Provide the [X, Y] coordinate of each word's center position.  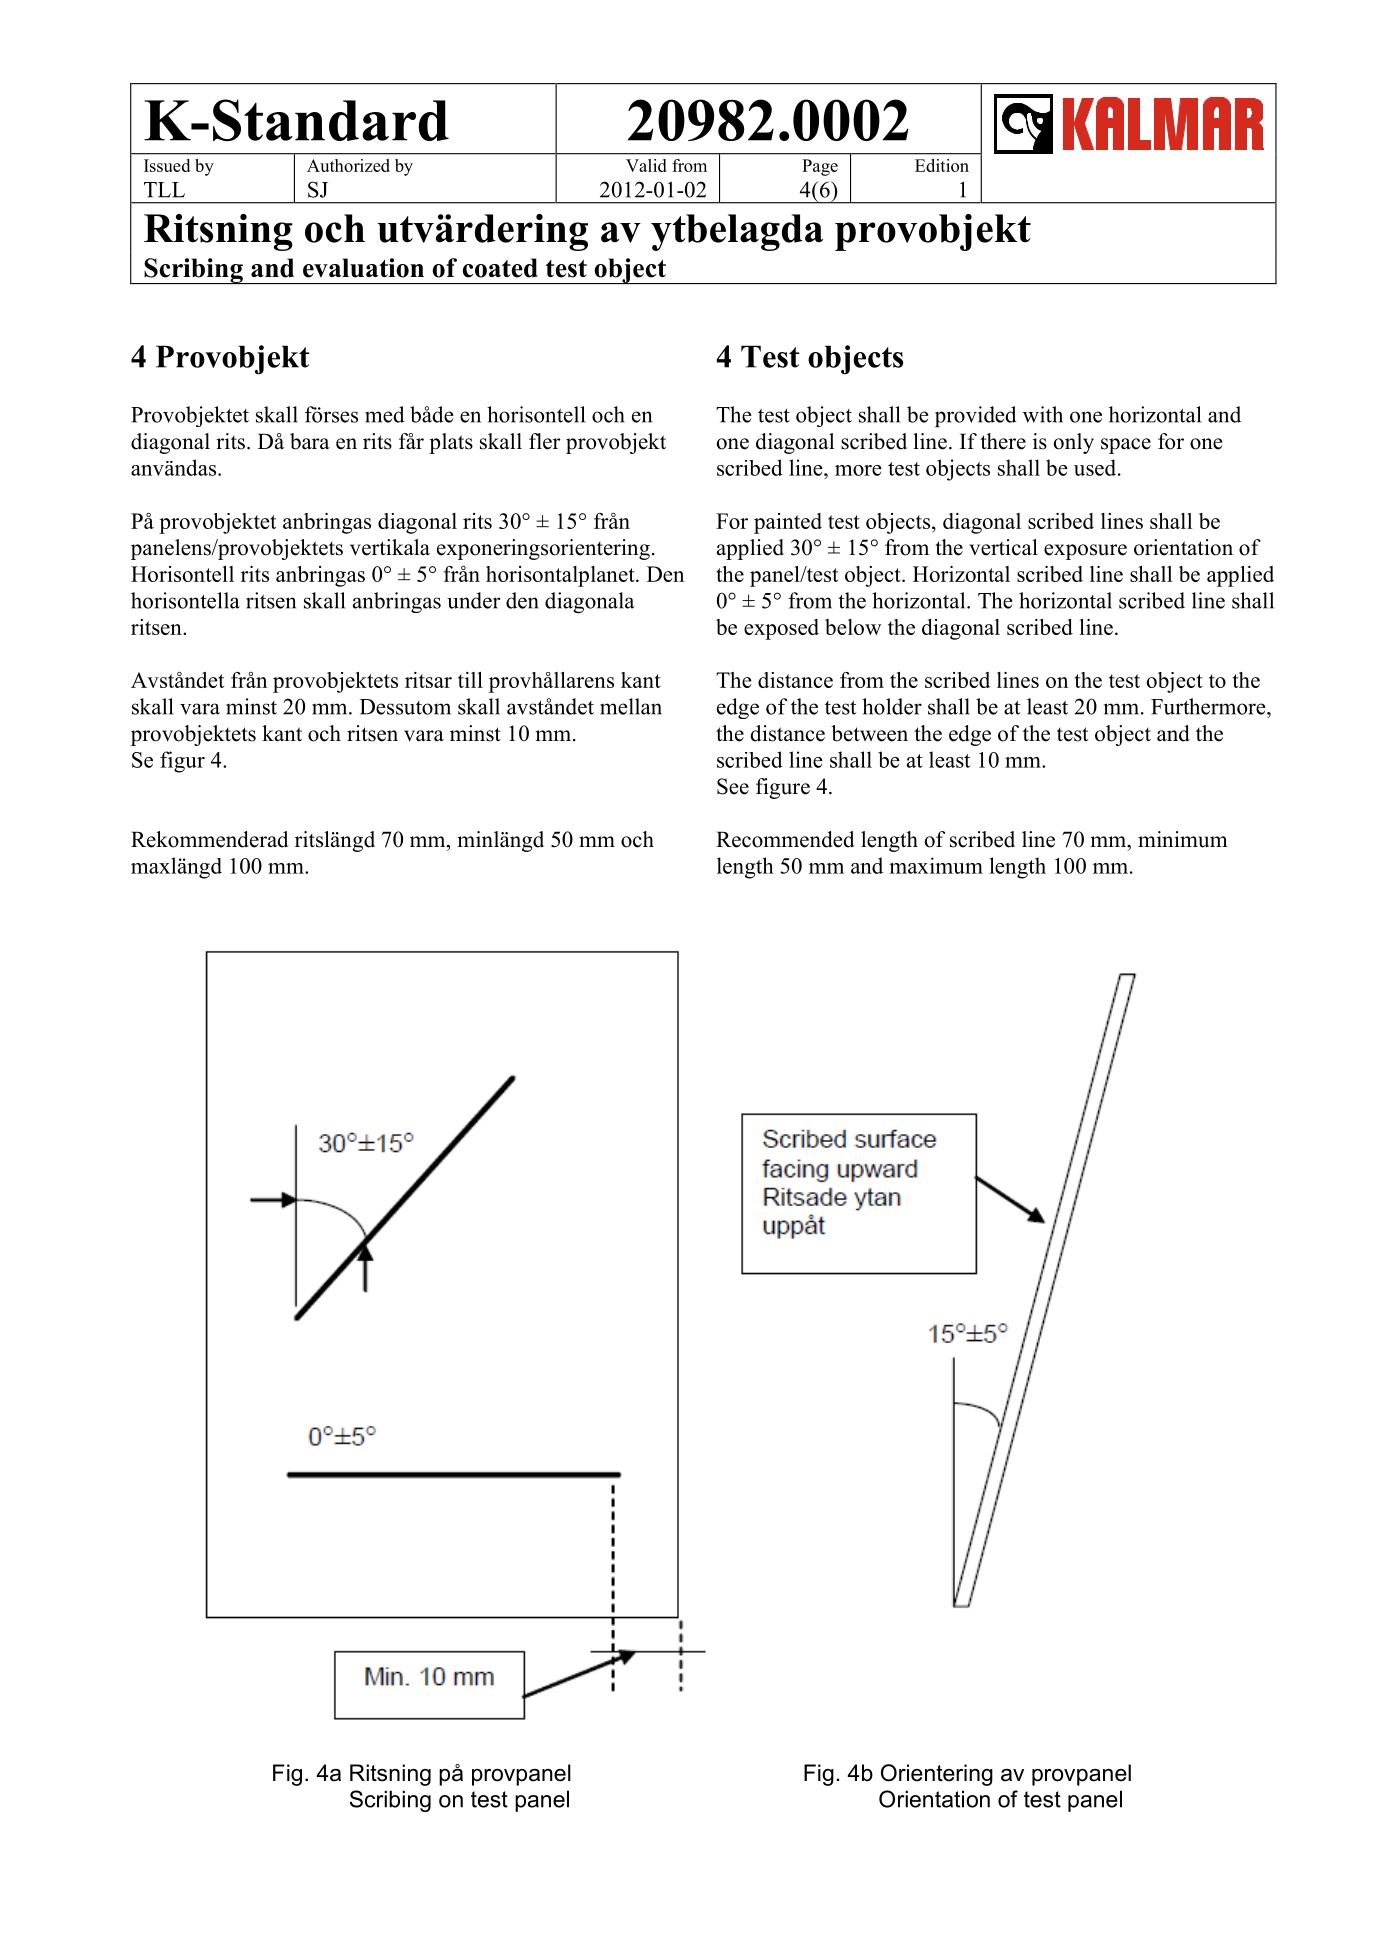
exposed [781, 629]
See [733, 786]
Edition [942, 165]
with [1043, 414]
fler [545, 441]
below [853, 627]
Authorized [348, 165]
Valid [646, 165]
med [385, 414]
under [473, 600]
